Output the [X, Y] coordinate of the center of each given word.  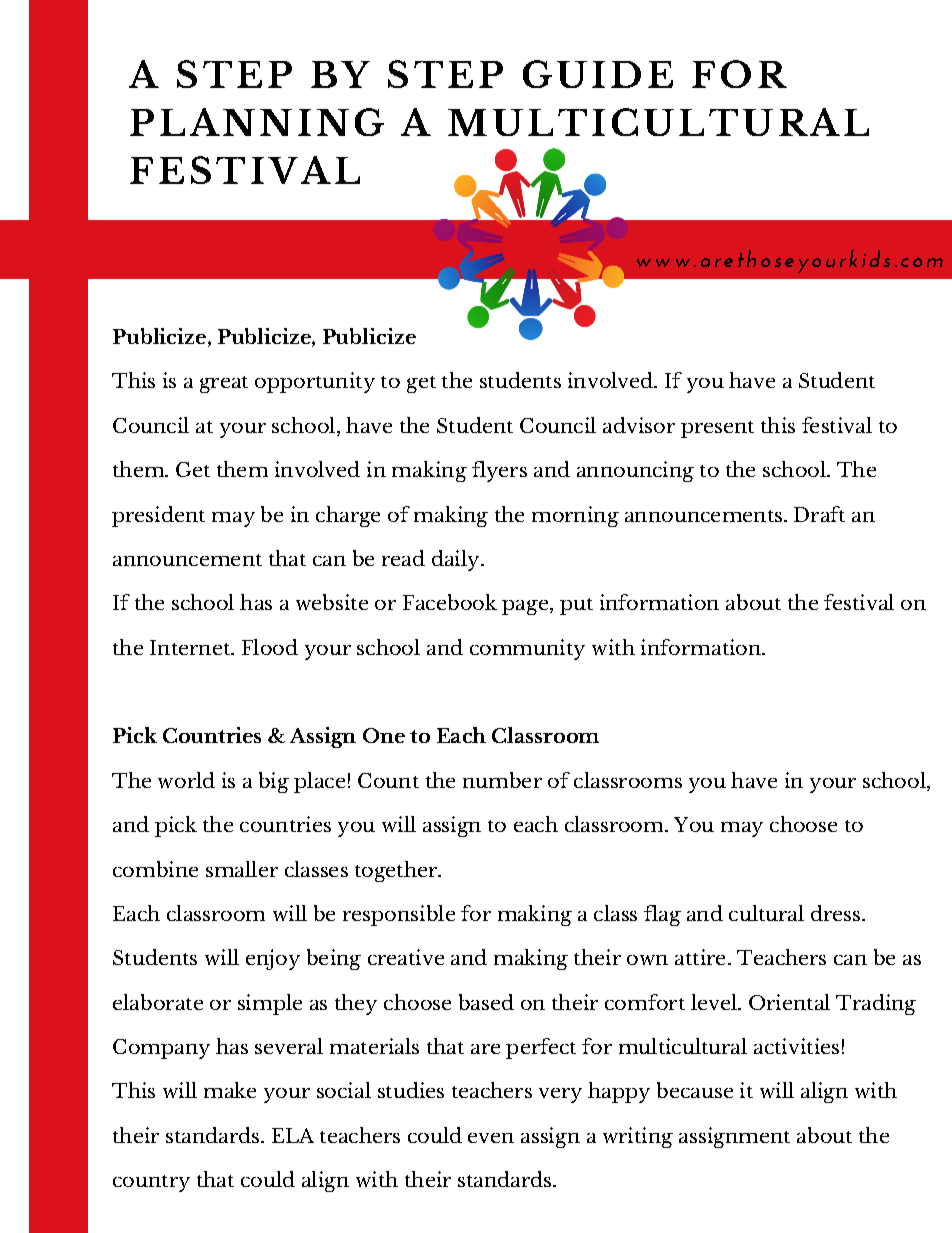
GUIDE [598, 74]
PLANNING [257, 122]
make [230, 1090]
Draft [819, 514]
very [560, 1095]
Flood [270, 647]
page [525, 607]
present [717, 429]
